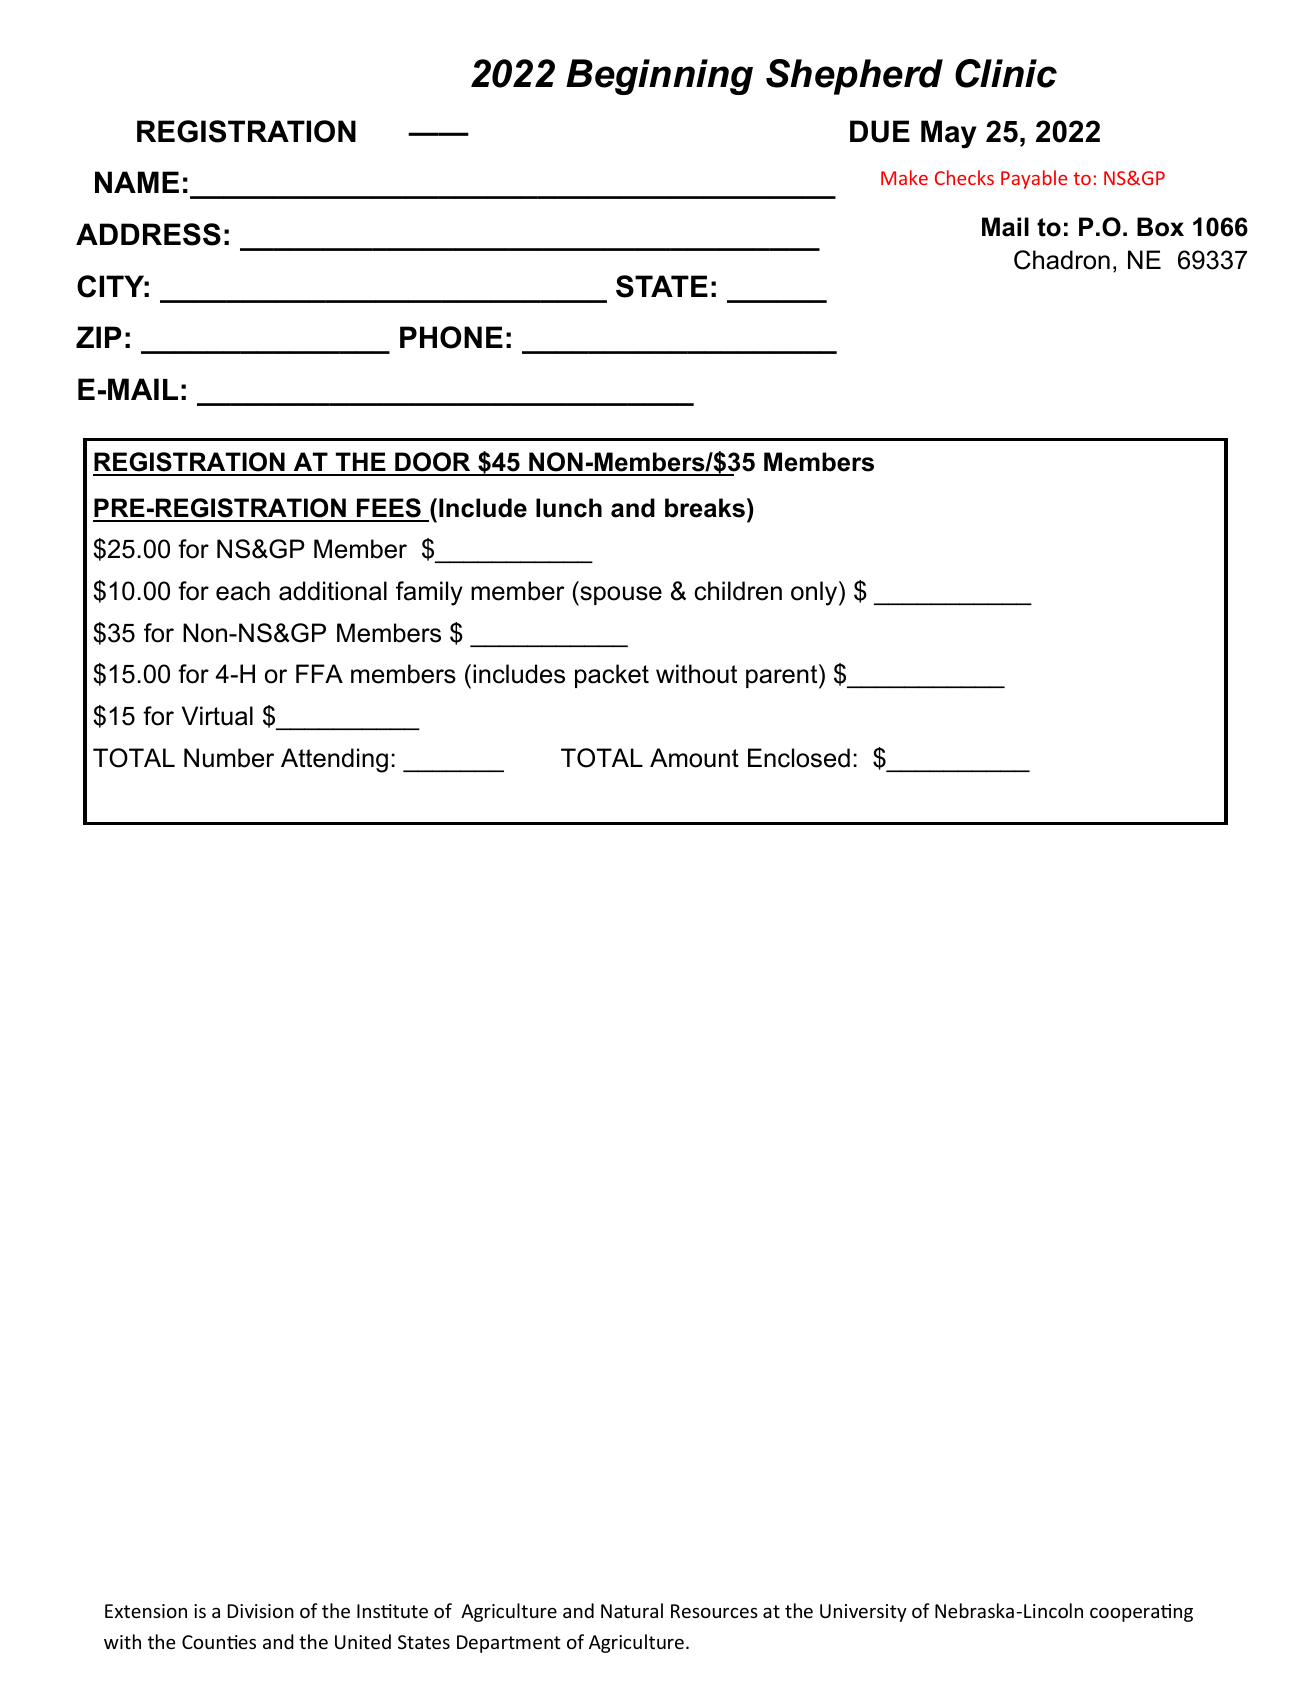 Image resolution: width=1308 pixels, height=1693 pixels. Describe the element at coordinates (1006, 73) in the screenshot. I see `Clinic` at that location.
